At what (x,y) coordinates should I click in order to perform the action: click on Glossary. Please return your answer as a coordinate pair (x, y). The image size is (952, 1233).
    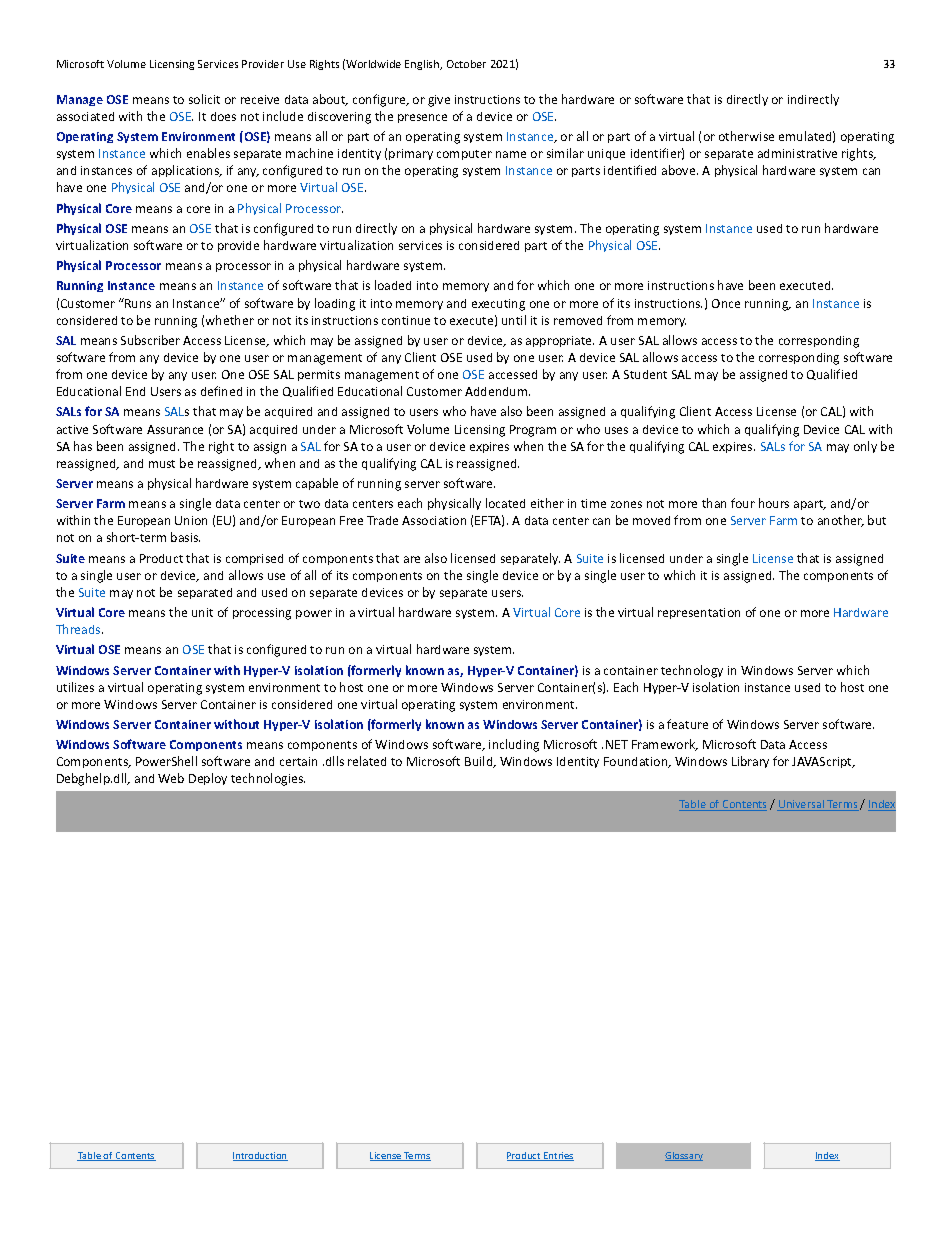
    Looking at the image, I should click on (684, 1156).
